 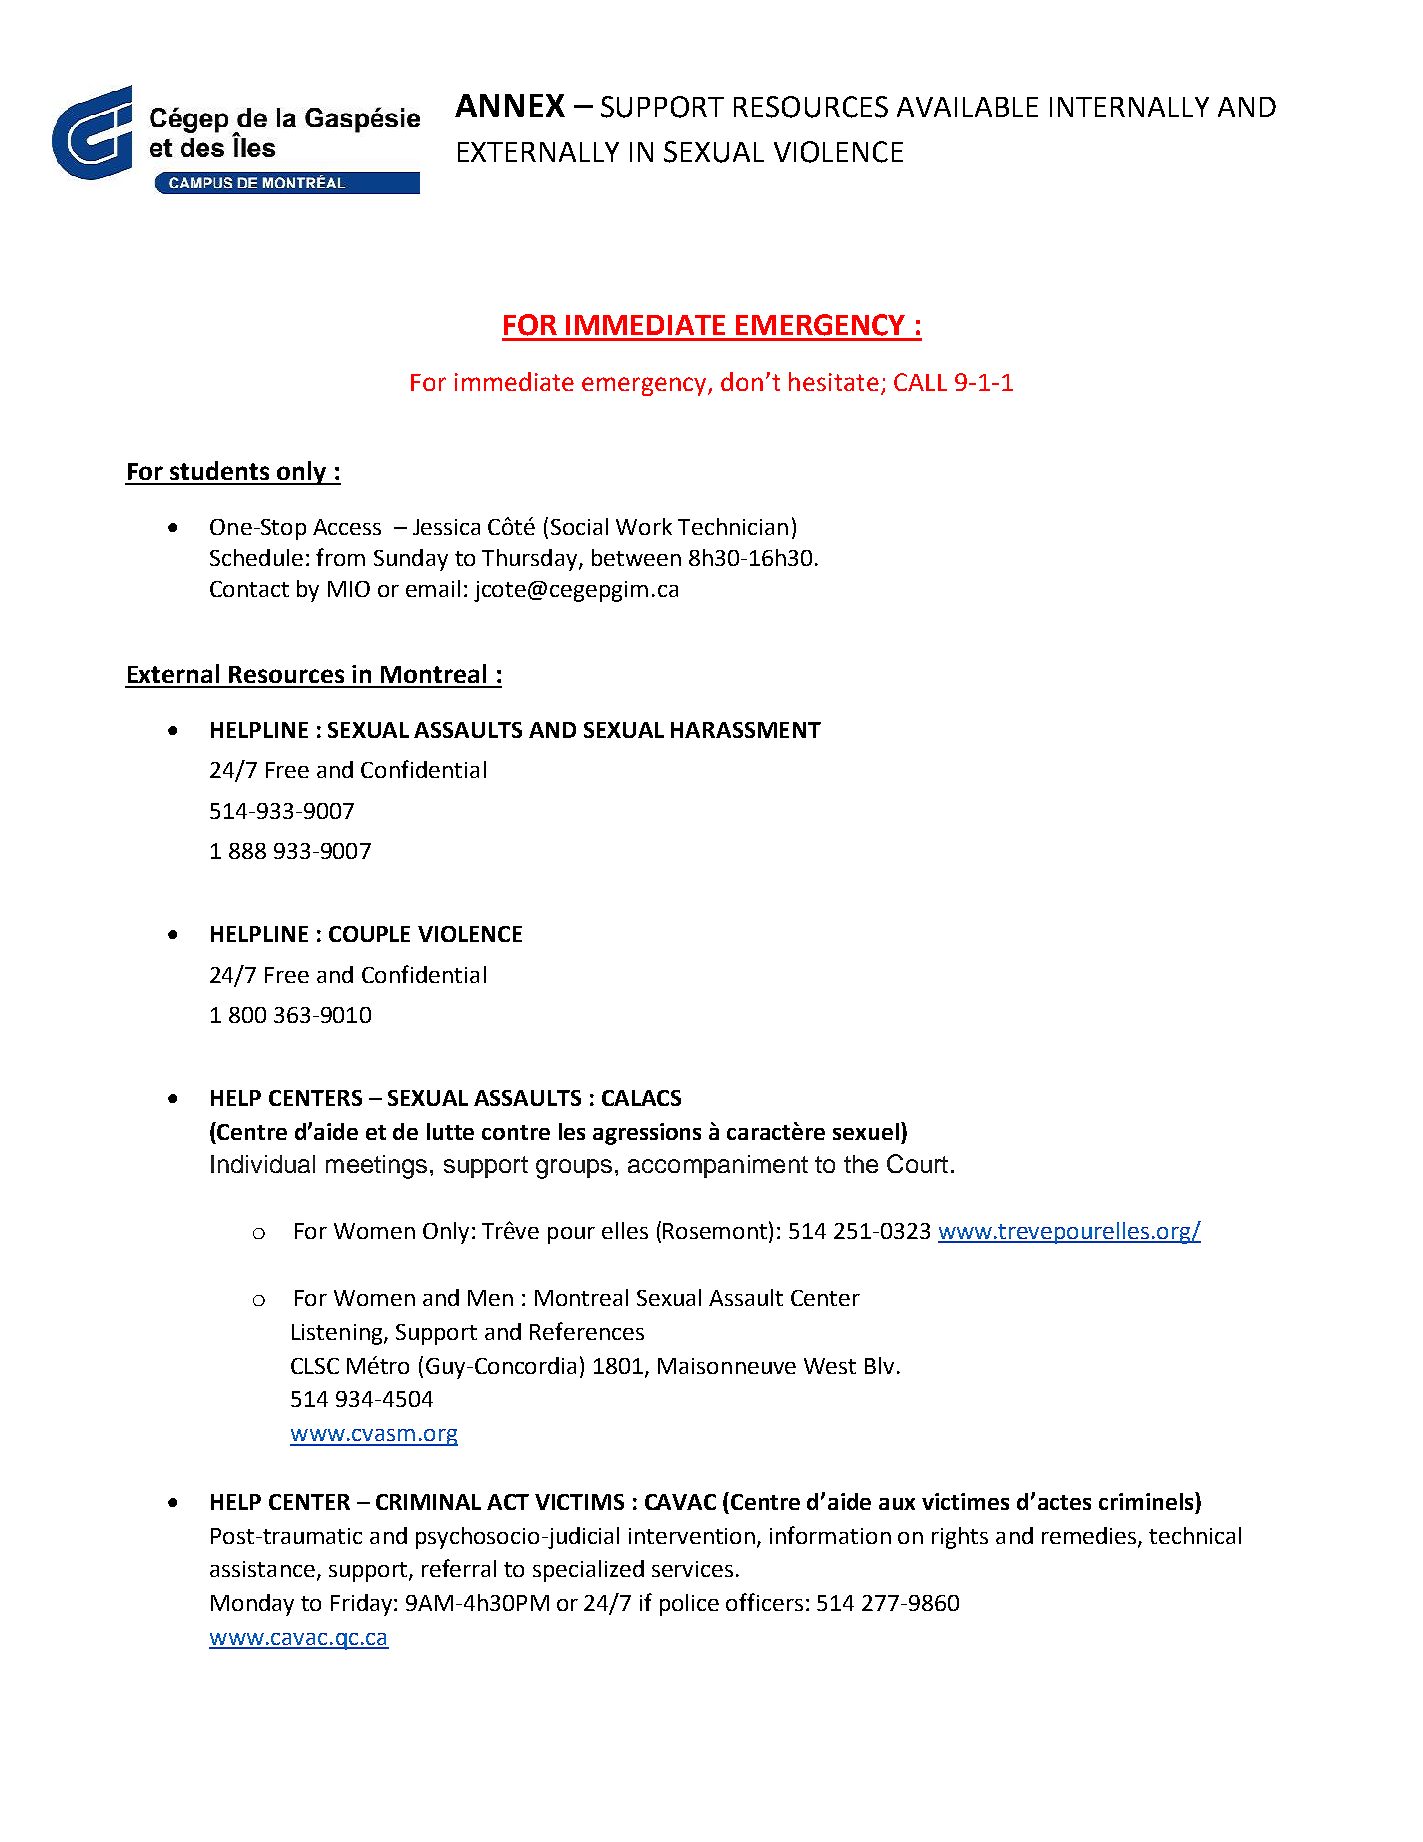 I want to click on between, so click(x=636, y=557).
